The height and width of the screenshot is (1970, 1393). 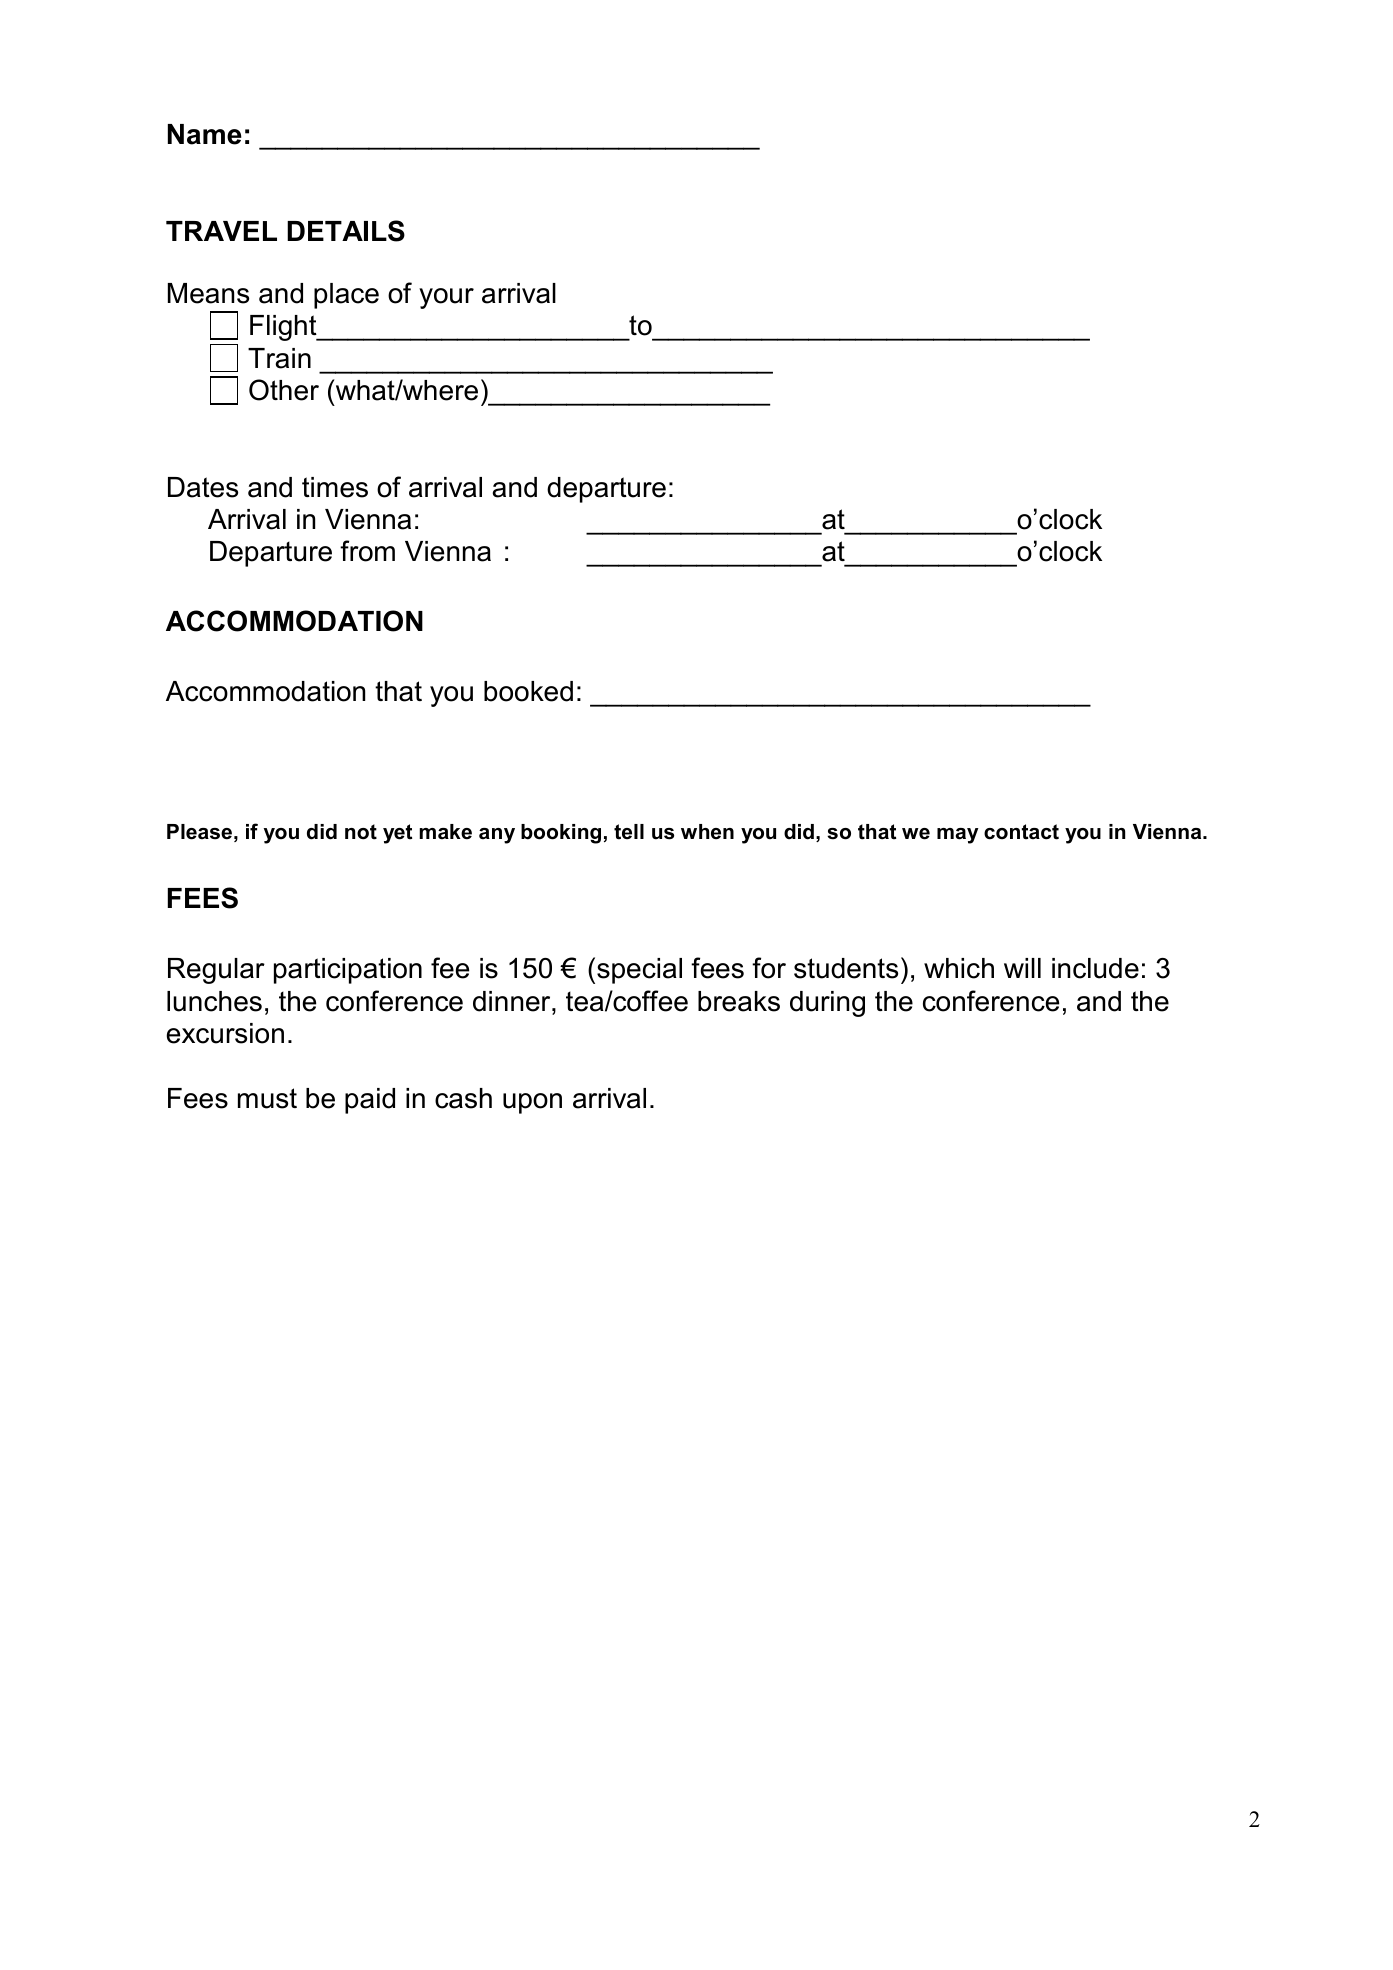 I want to click on DETAILS, so click(x=346, y=231).
